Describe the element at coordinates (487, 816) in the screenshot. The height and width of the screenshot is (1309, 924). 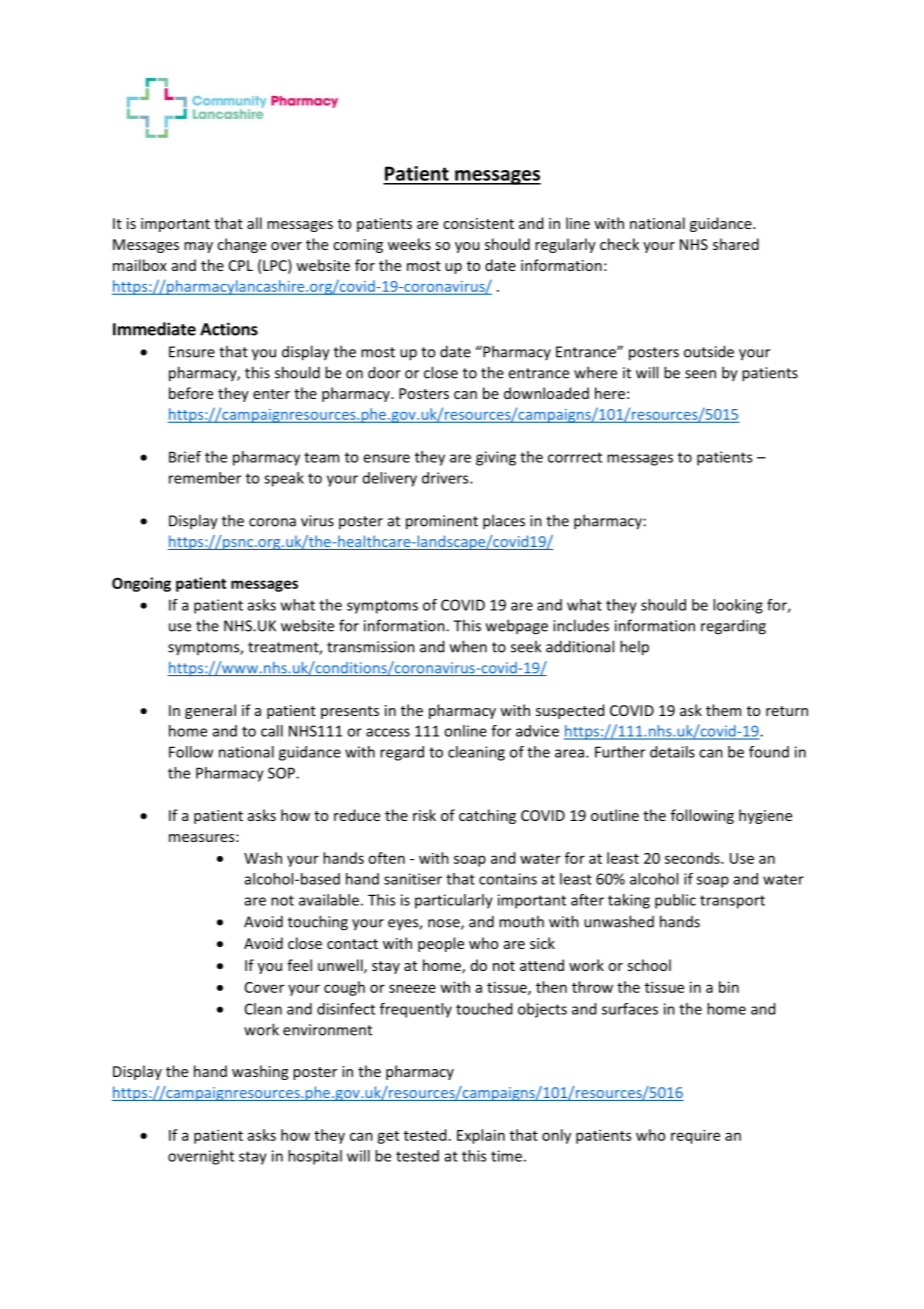
I see `catching` at that location.
